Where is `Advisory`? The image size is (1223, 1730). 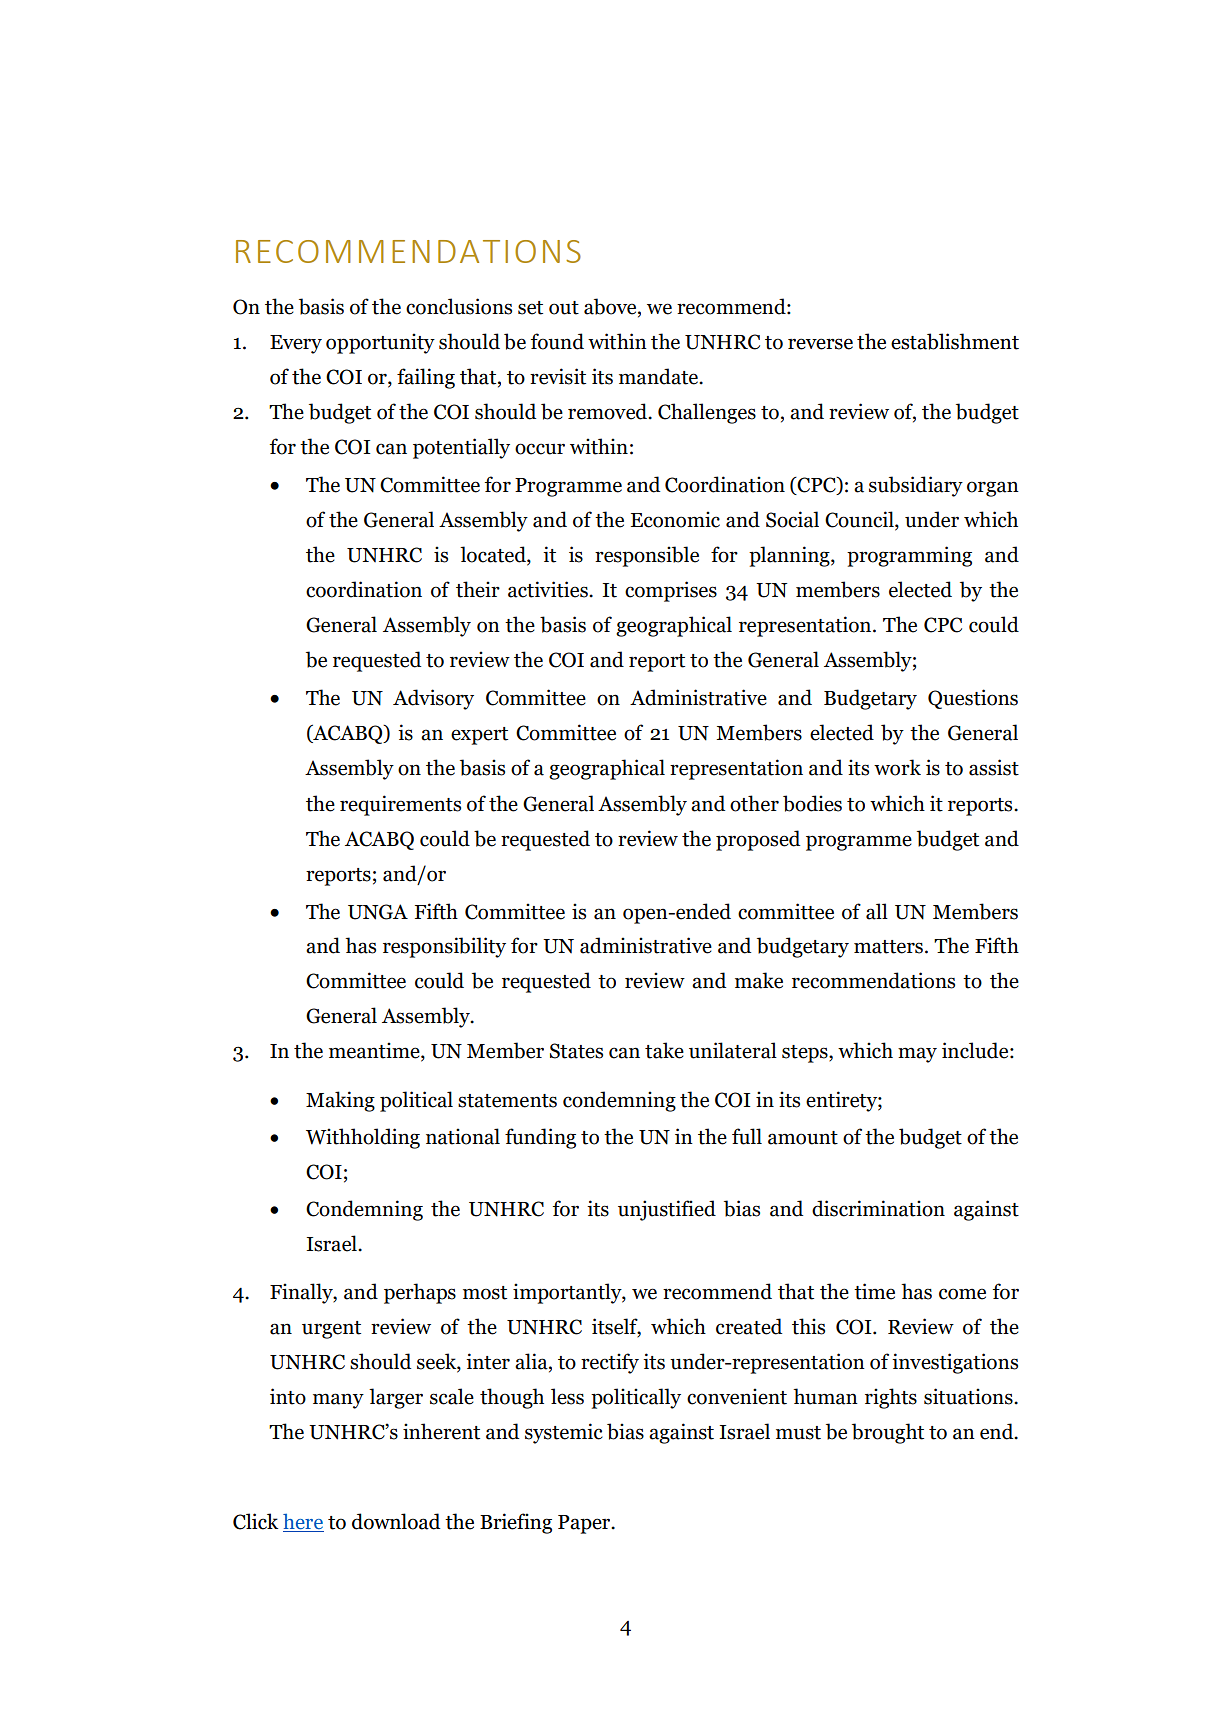 Advisory is located at coordinates (433, 699).
